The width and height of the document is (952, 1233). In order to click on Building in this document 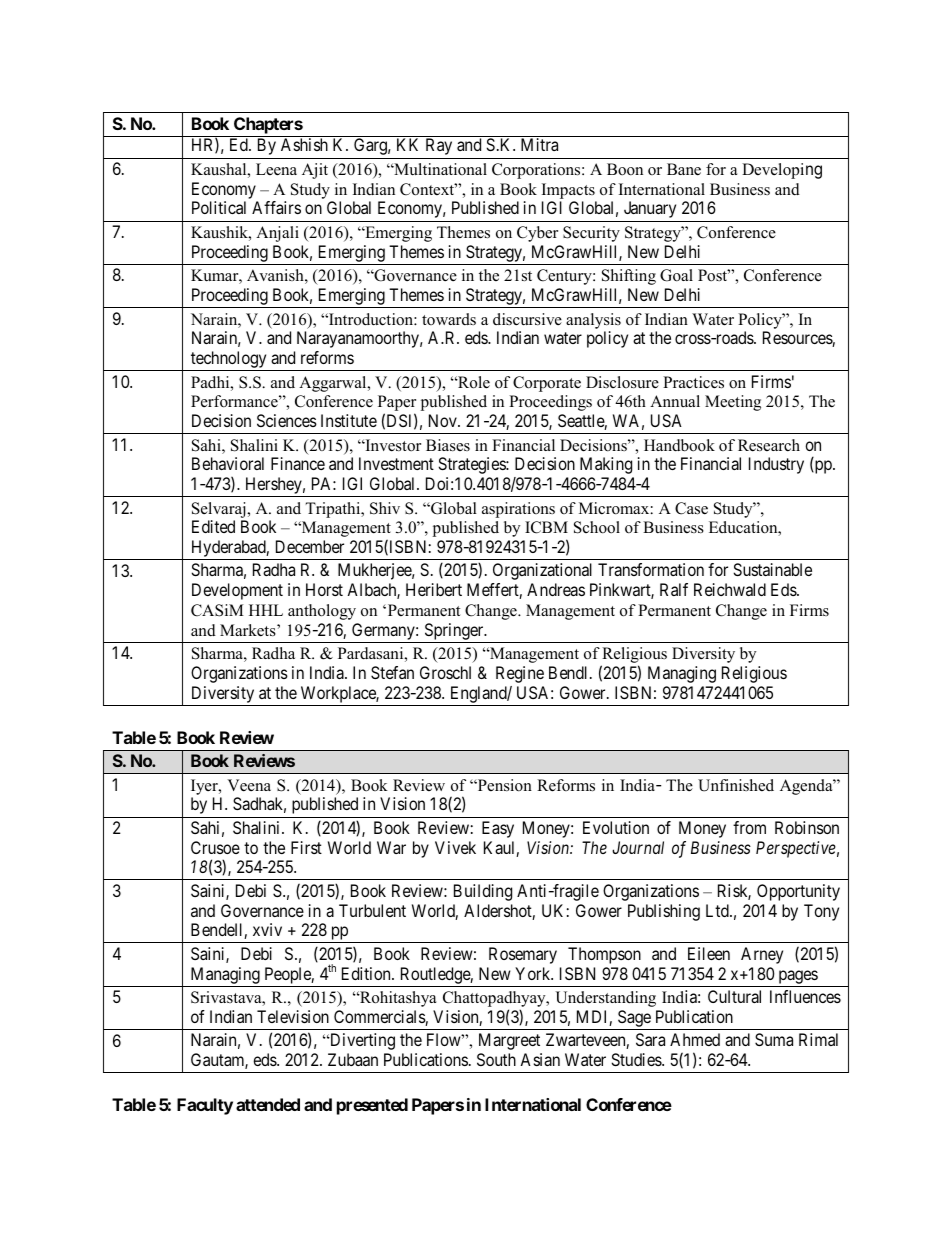, I will do `click(483, 892)`.
